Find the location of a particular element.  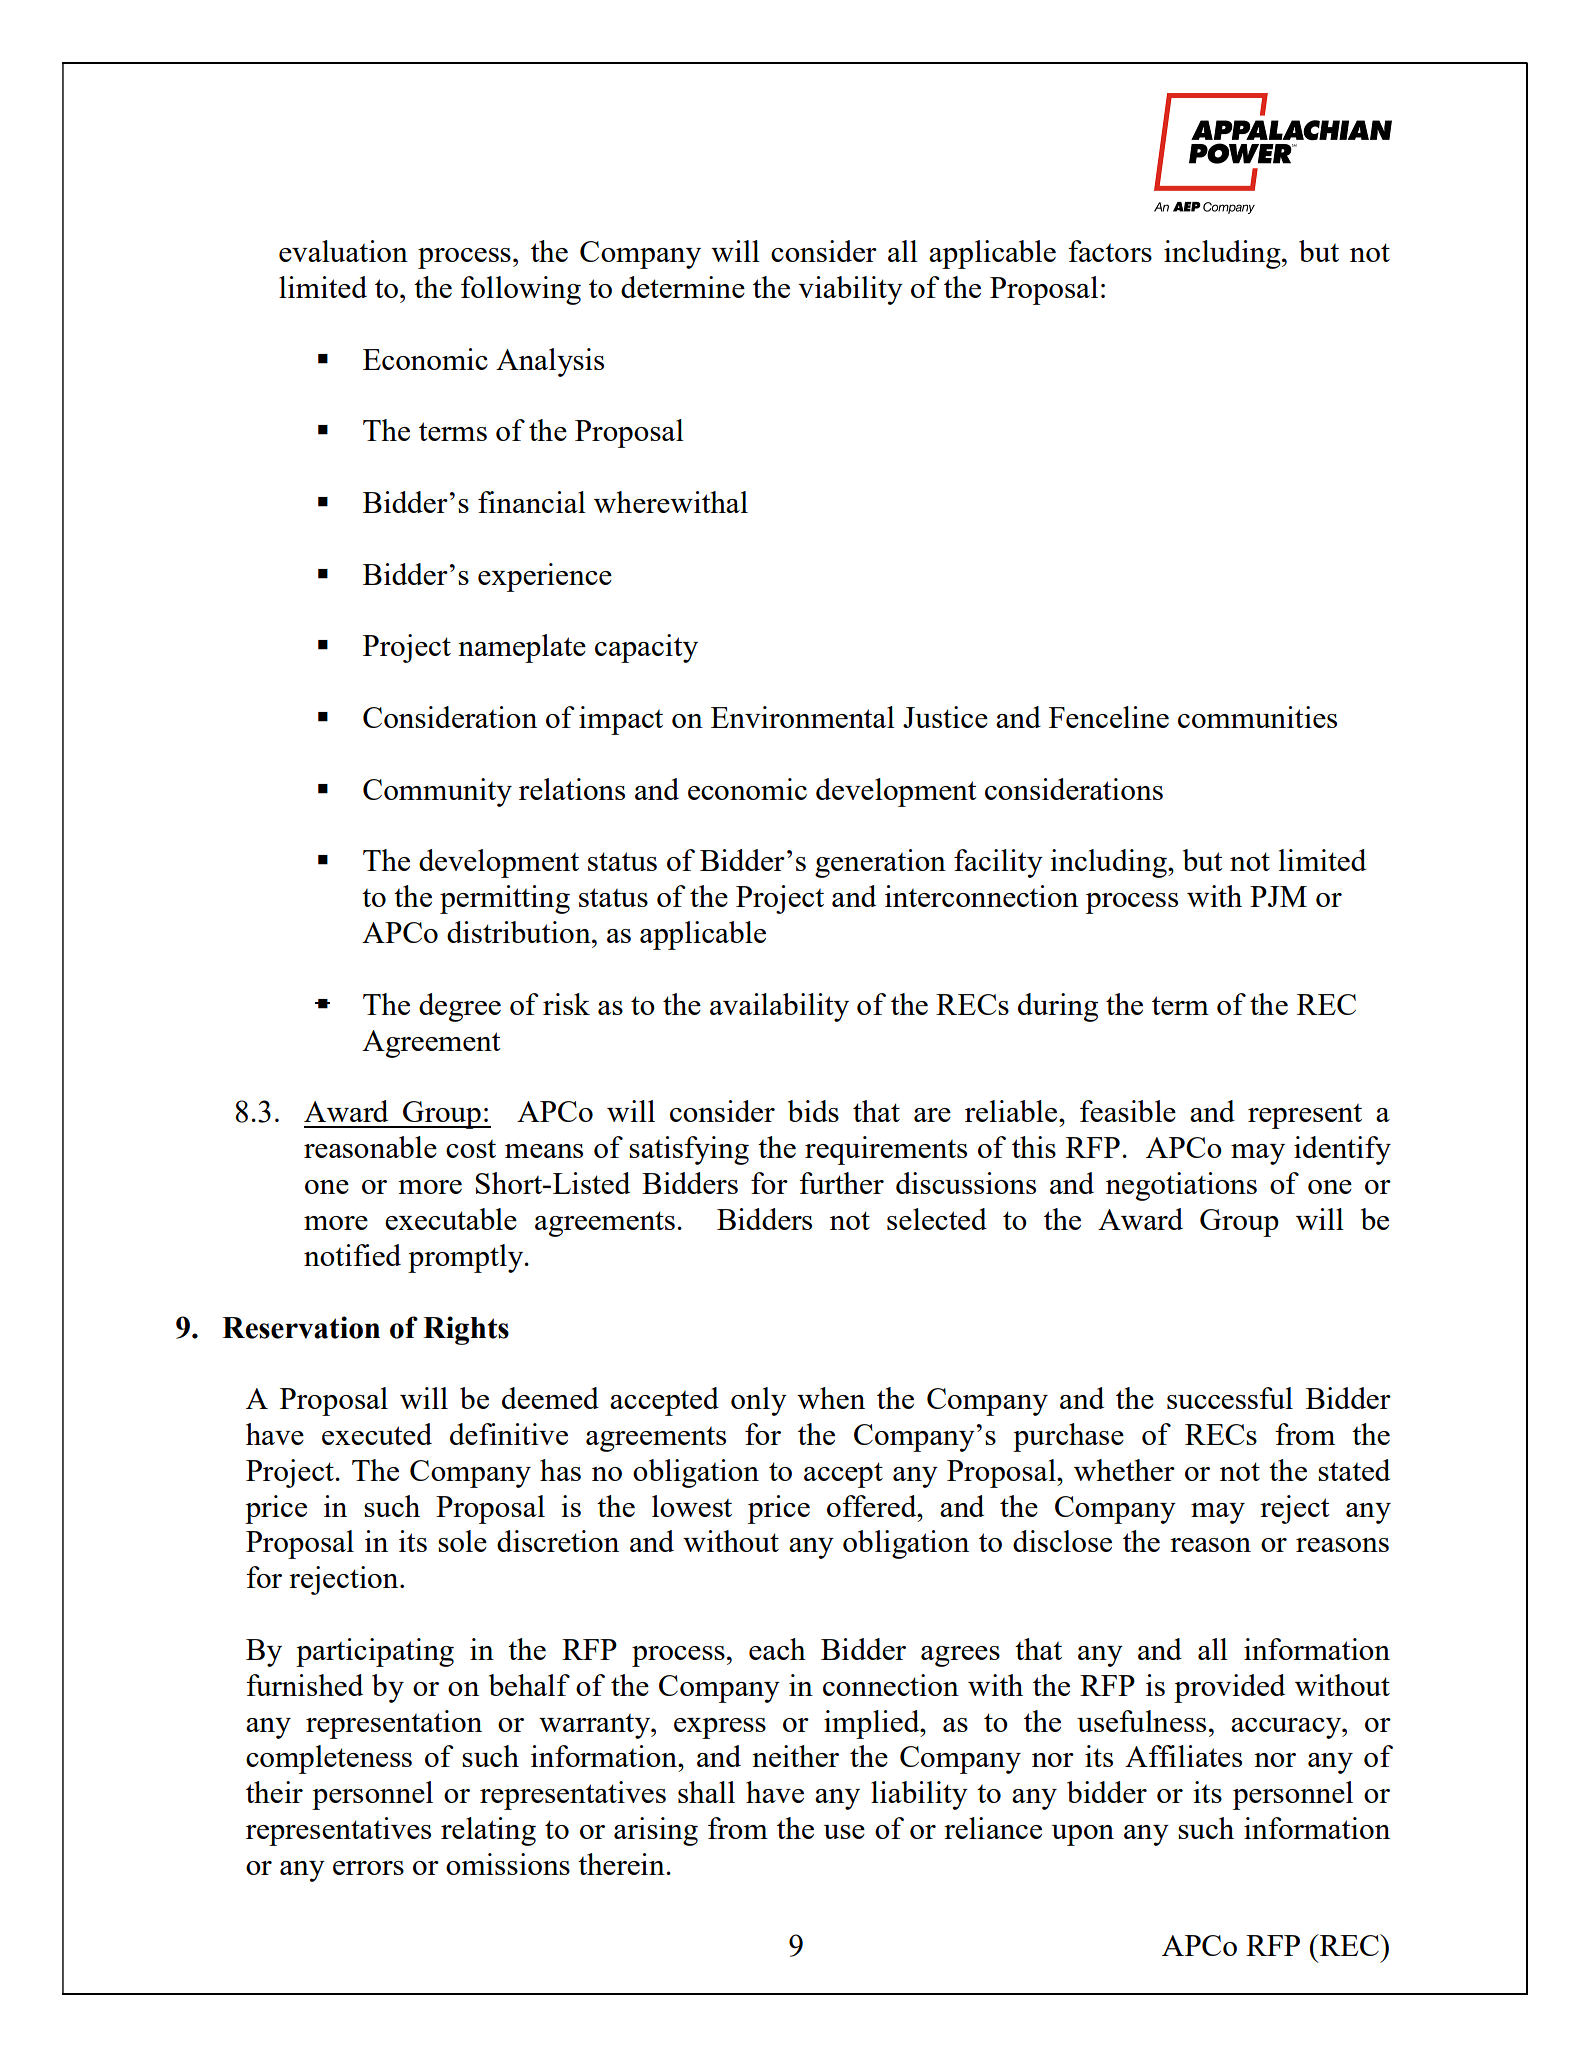

neither is located at coordinates (795, 1756).
